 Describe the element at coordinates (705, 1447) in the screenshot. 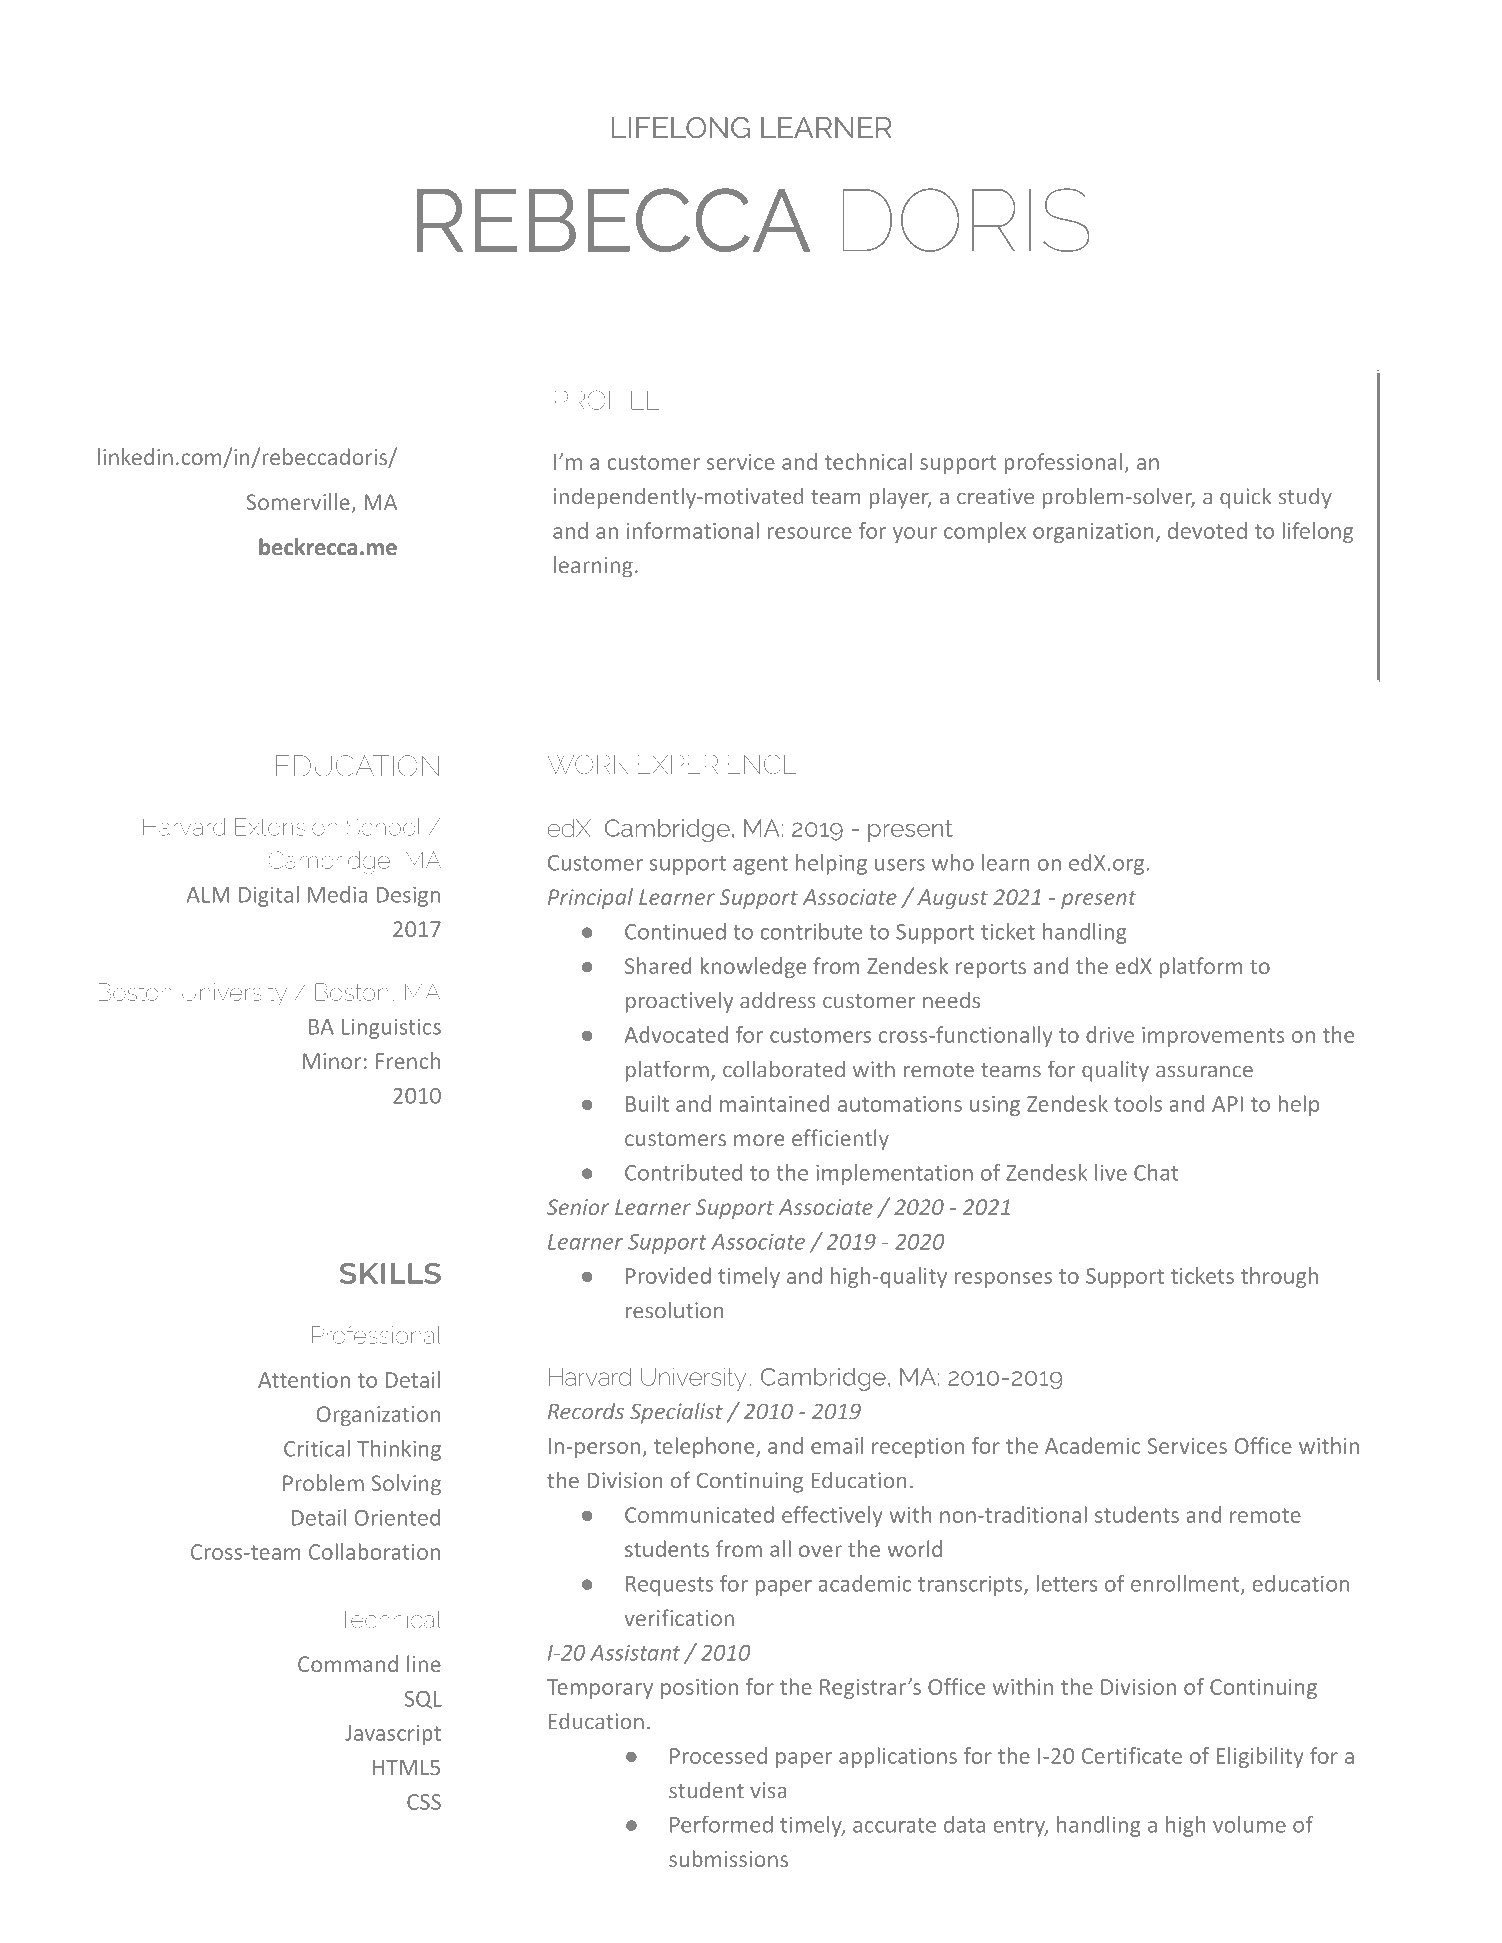

I see `telephone` at that location.
